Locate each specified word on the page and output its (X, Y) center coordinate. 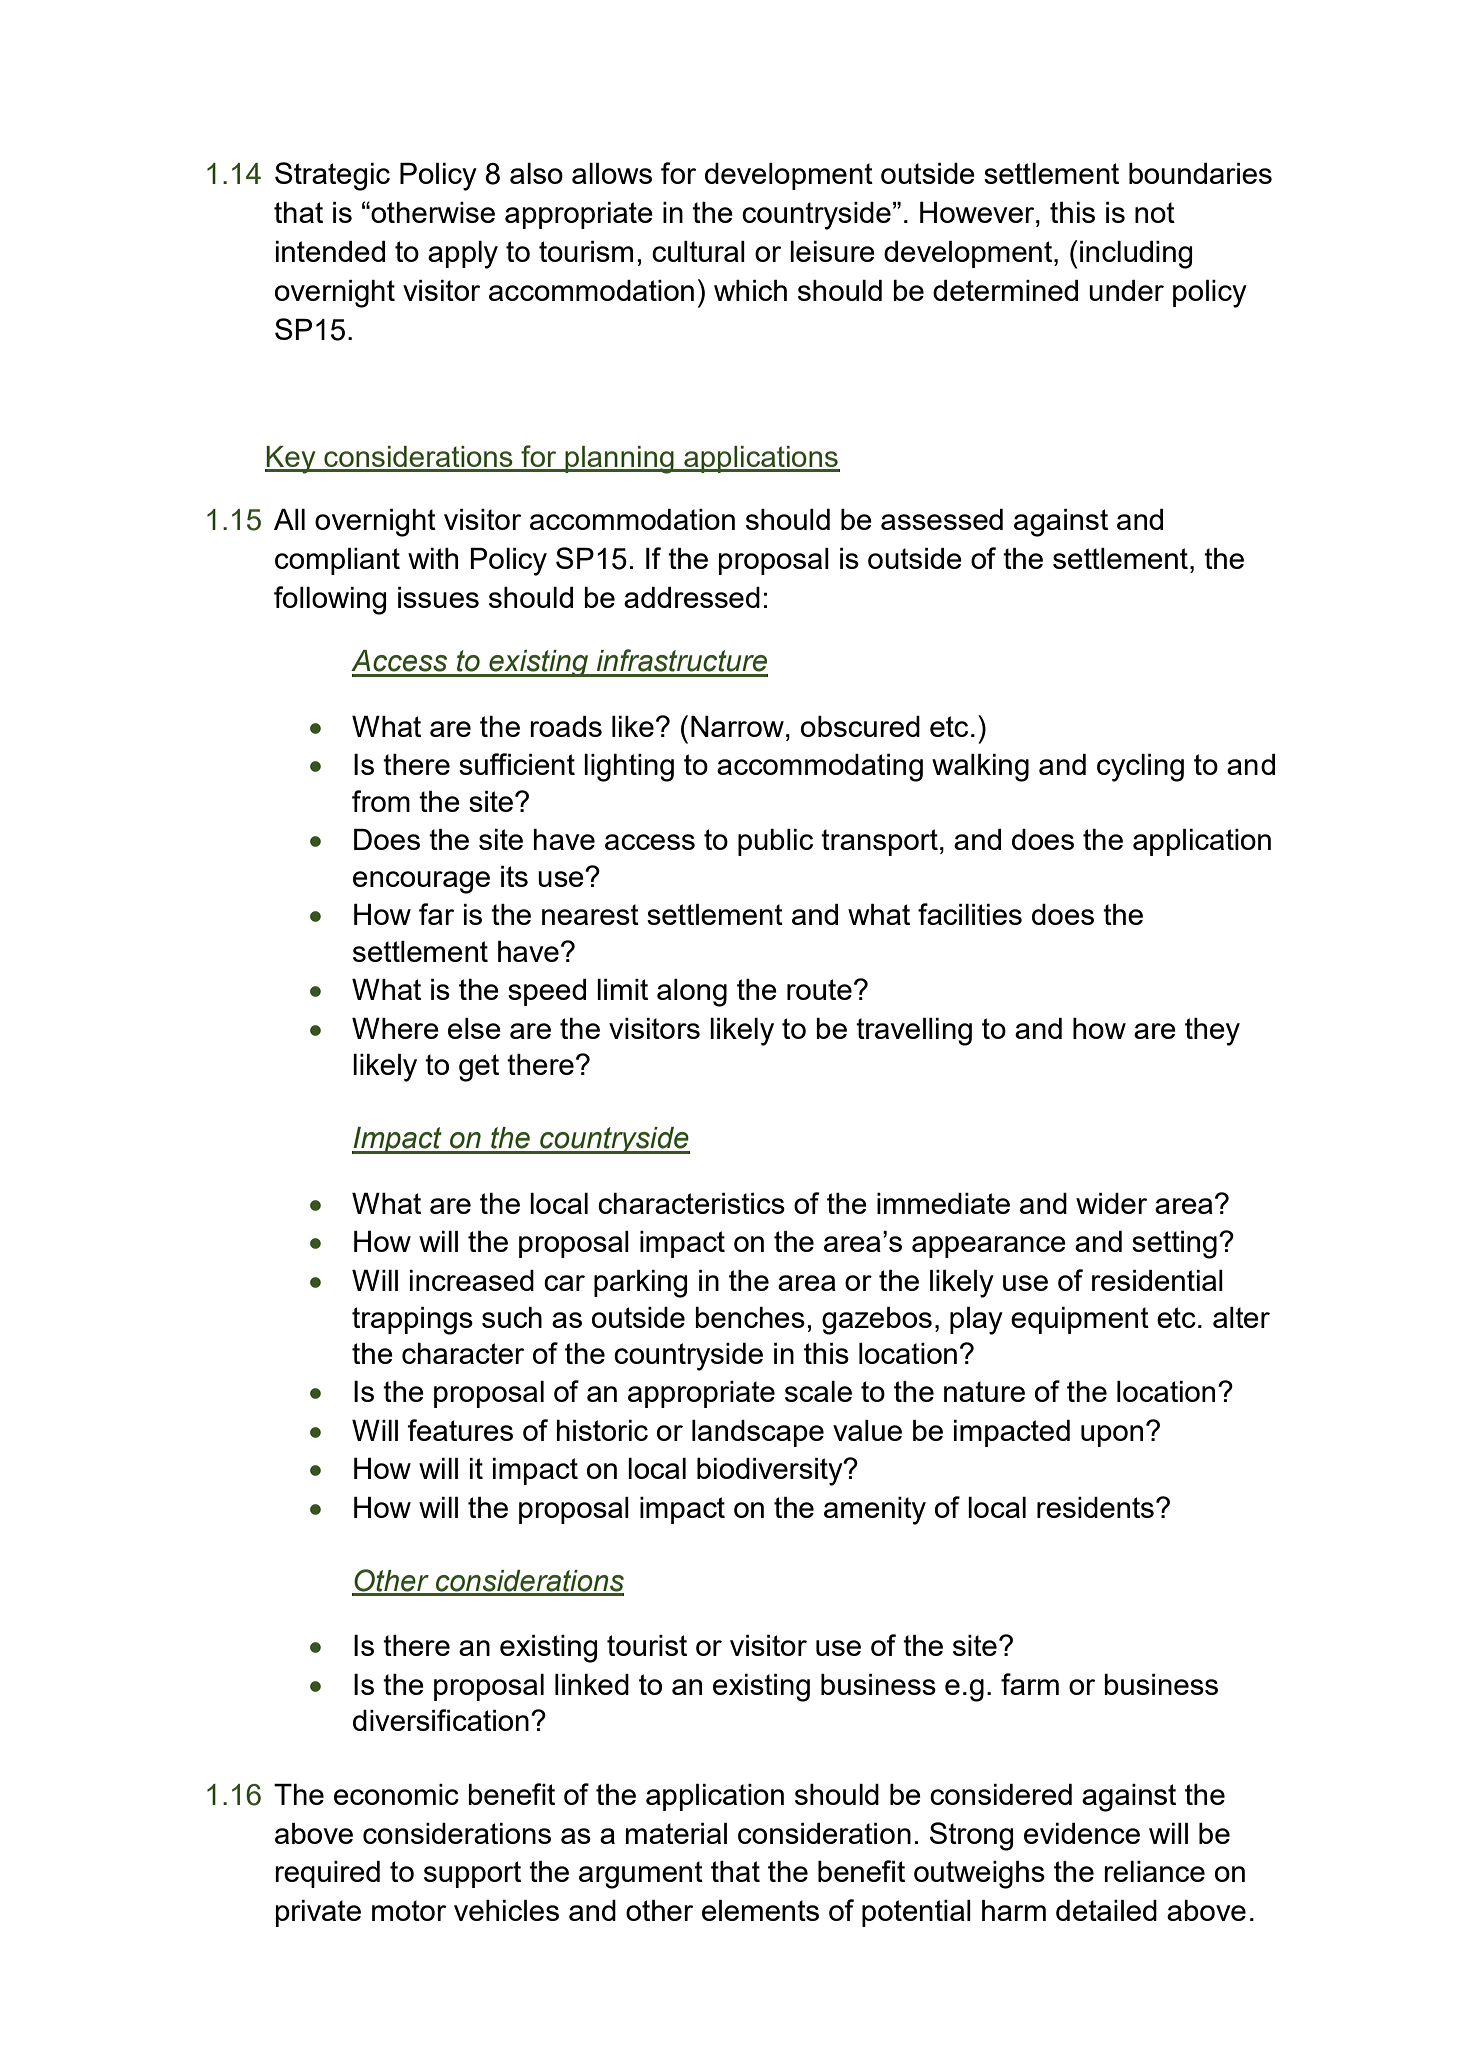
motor (409, 1910)
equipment (1080, 1320)
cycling (1140, 768)
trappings (412, 1321)
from (381, 801)
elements (760, 1910)
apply (463, 255)
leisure (832, 251)
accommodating (820, 768)
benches (750, 1317)
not (1155, 212)
